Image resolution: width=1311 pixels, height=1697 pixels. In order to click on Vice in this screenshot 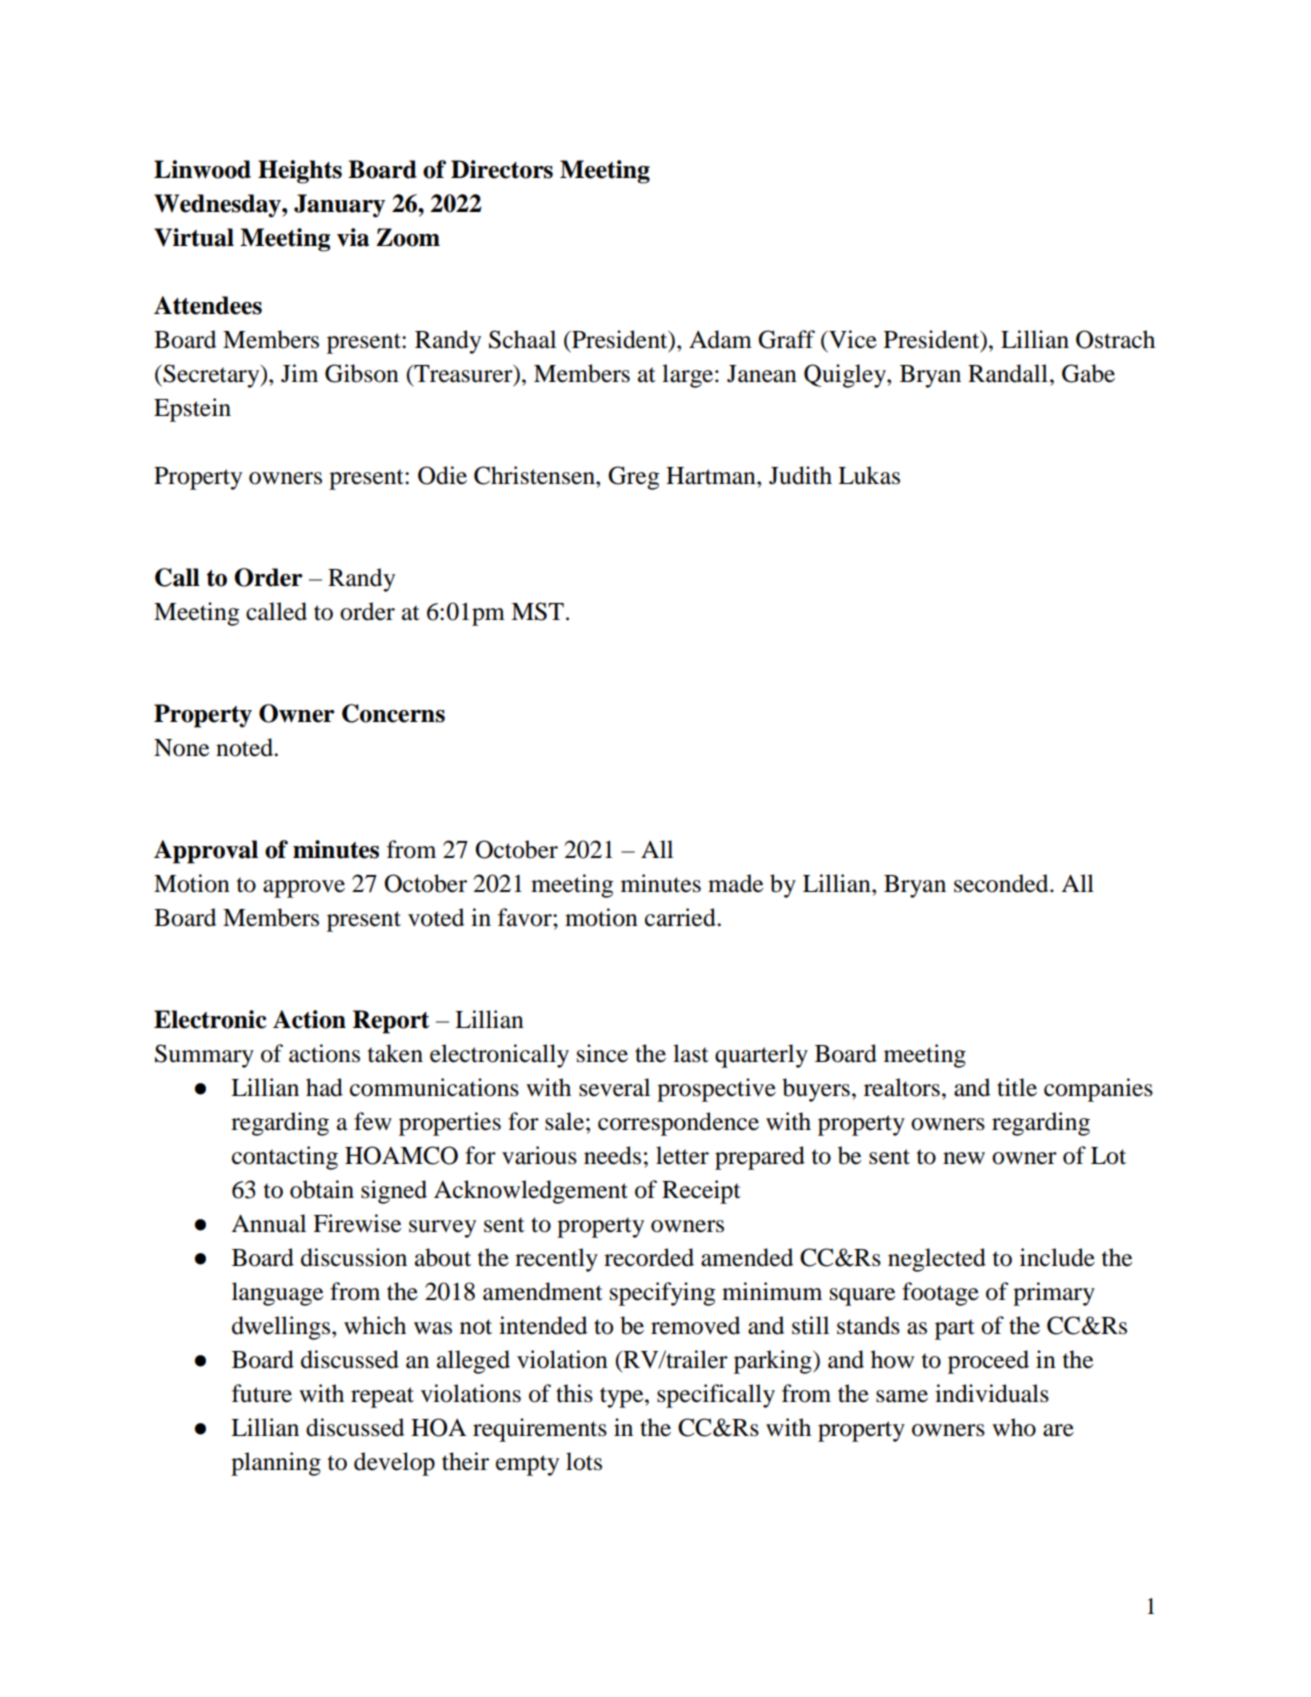, I will do `click(852, 339)`.
